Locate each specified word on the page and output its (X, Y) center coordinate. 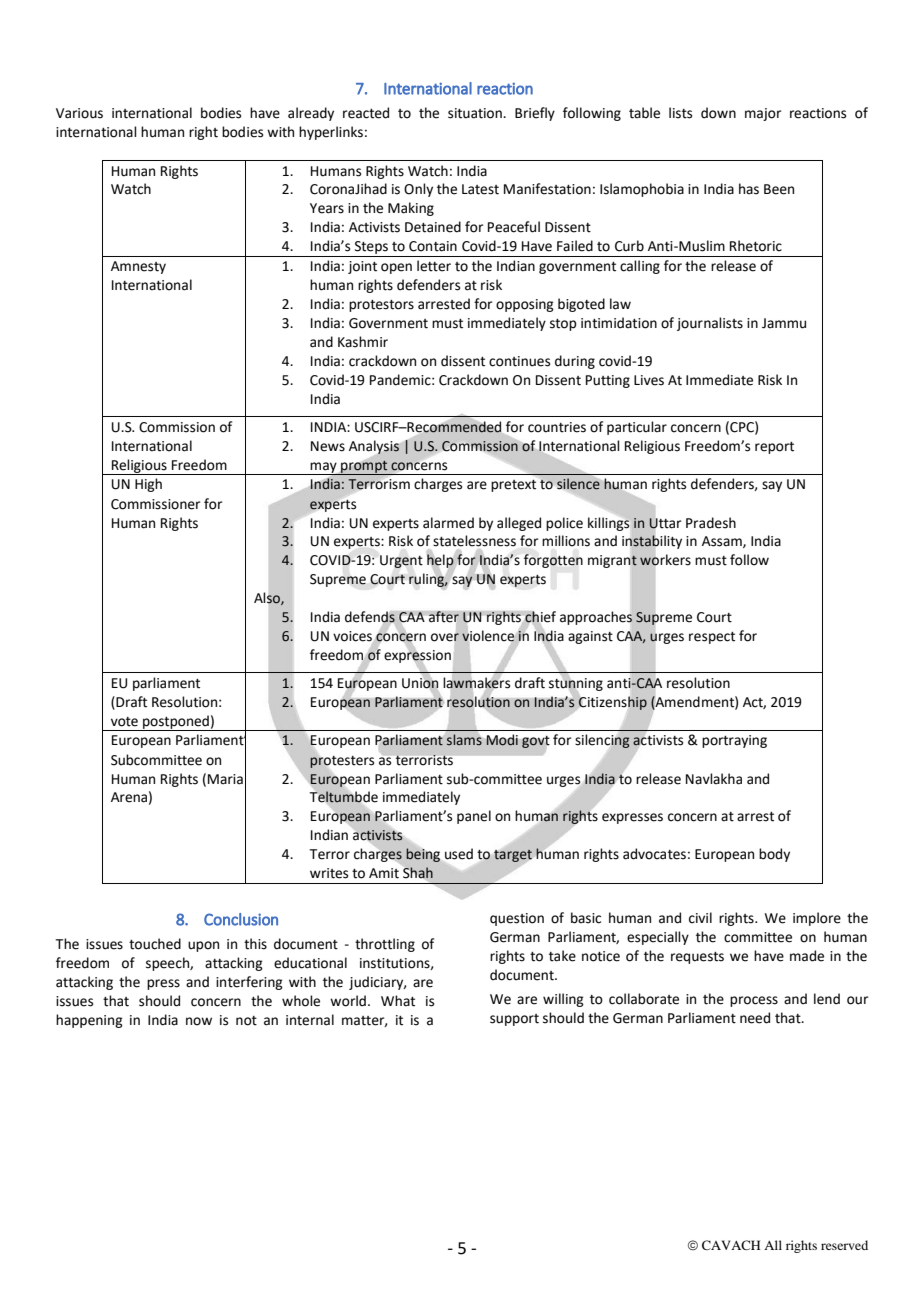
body (774, 855)
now (199, 1021)
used (459, 854)
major (763, 114)
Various (79, 113)
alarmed (448, 523)
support (514, 1020)
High (148, 485)
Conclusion (241, 919)
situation (476, 113)
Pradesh (711, 523)
